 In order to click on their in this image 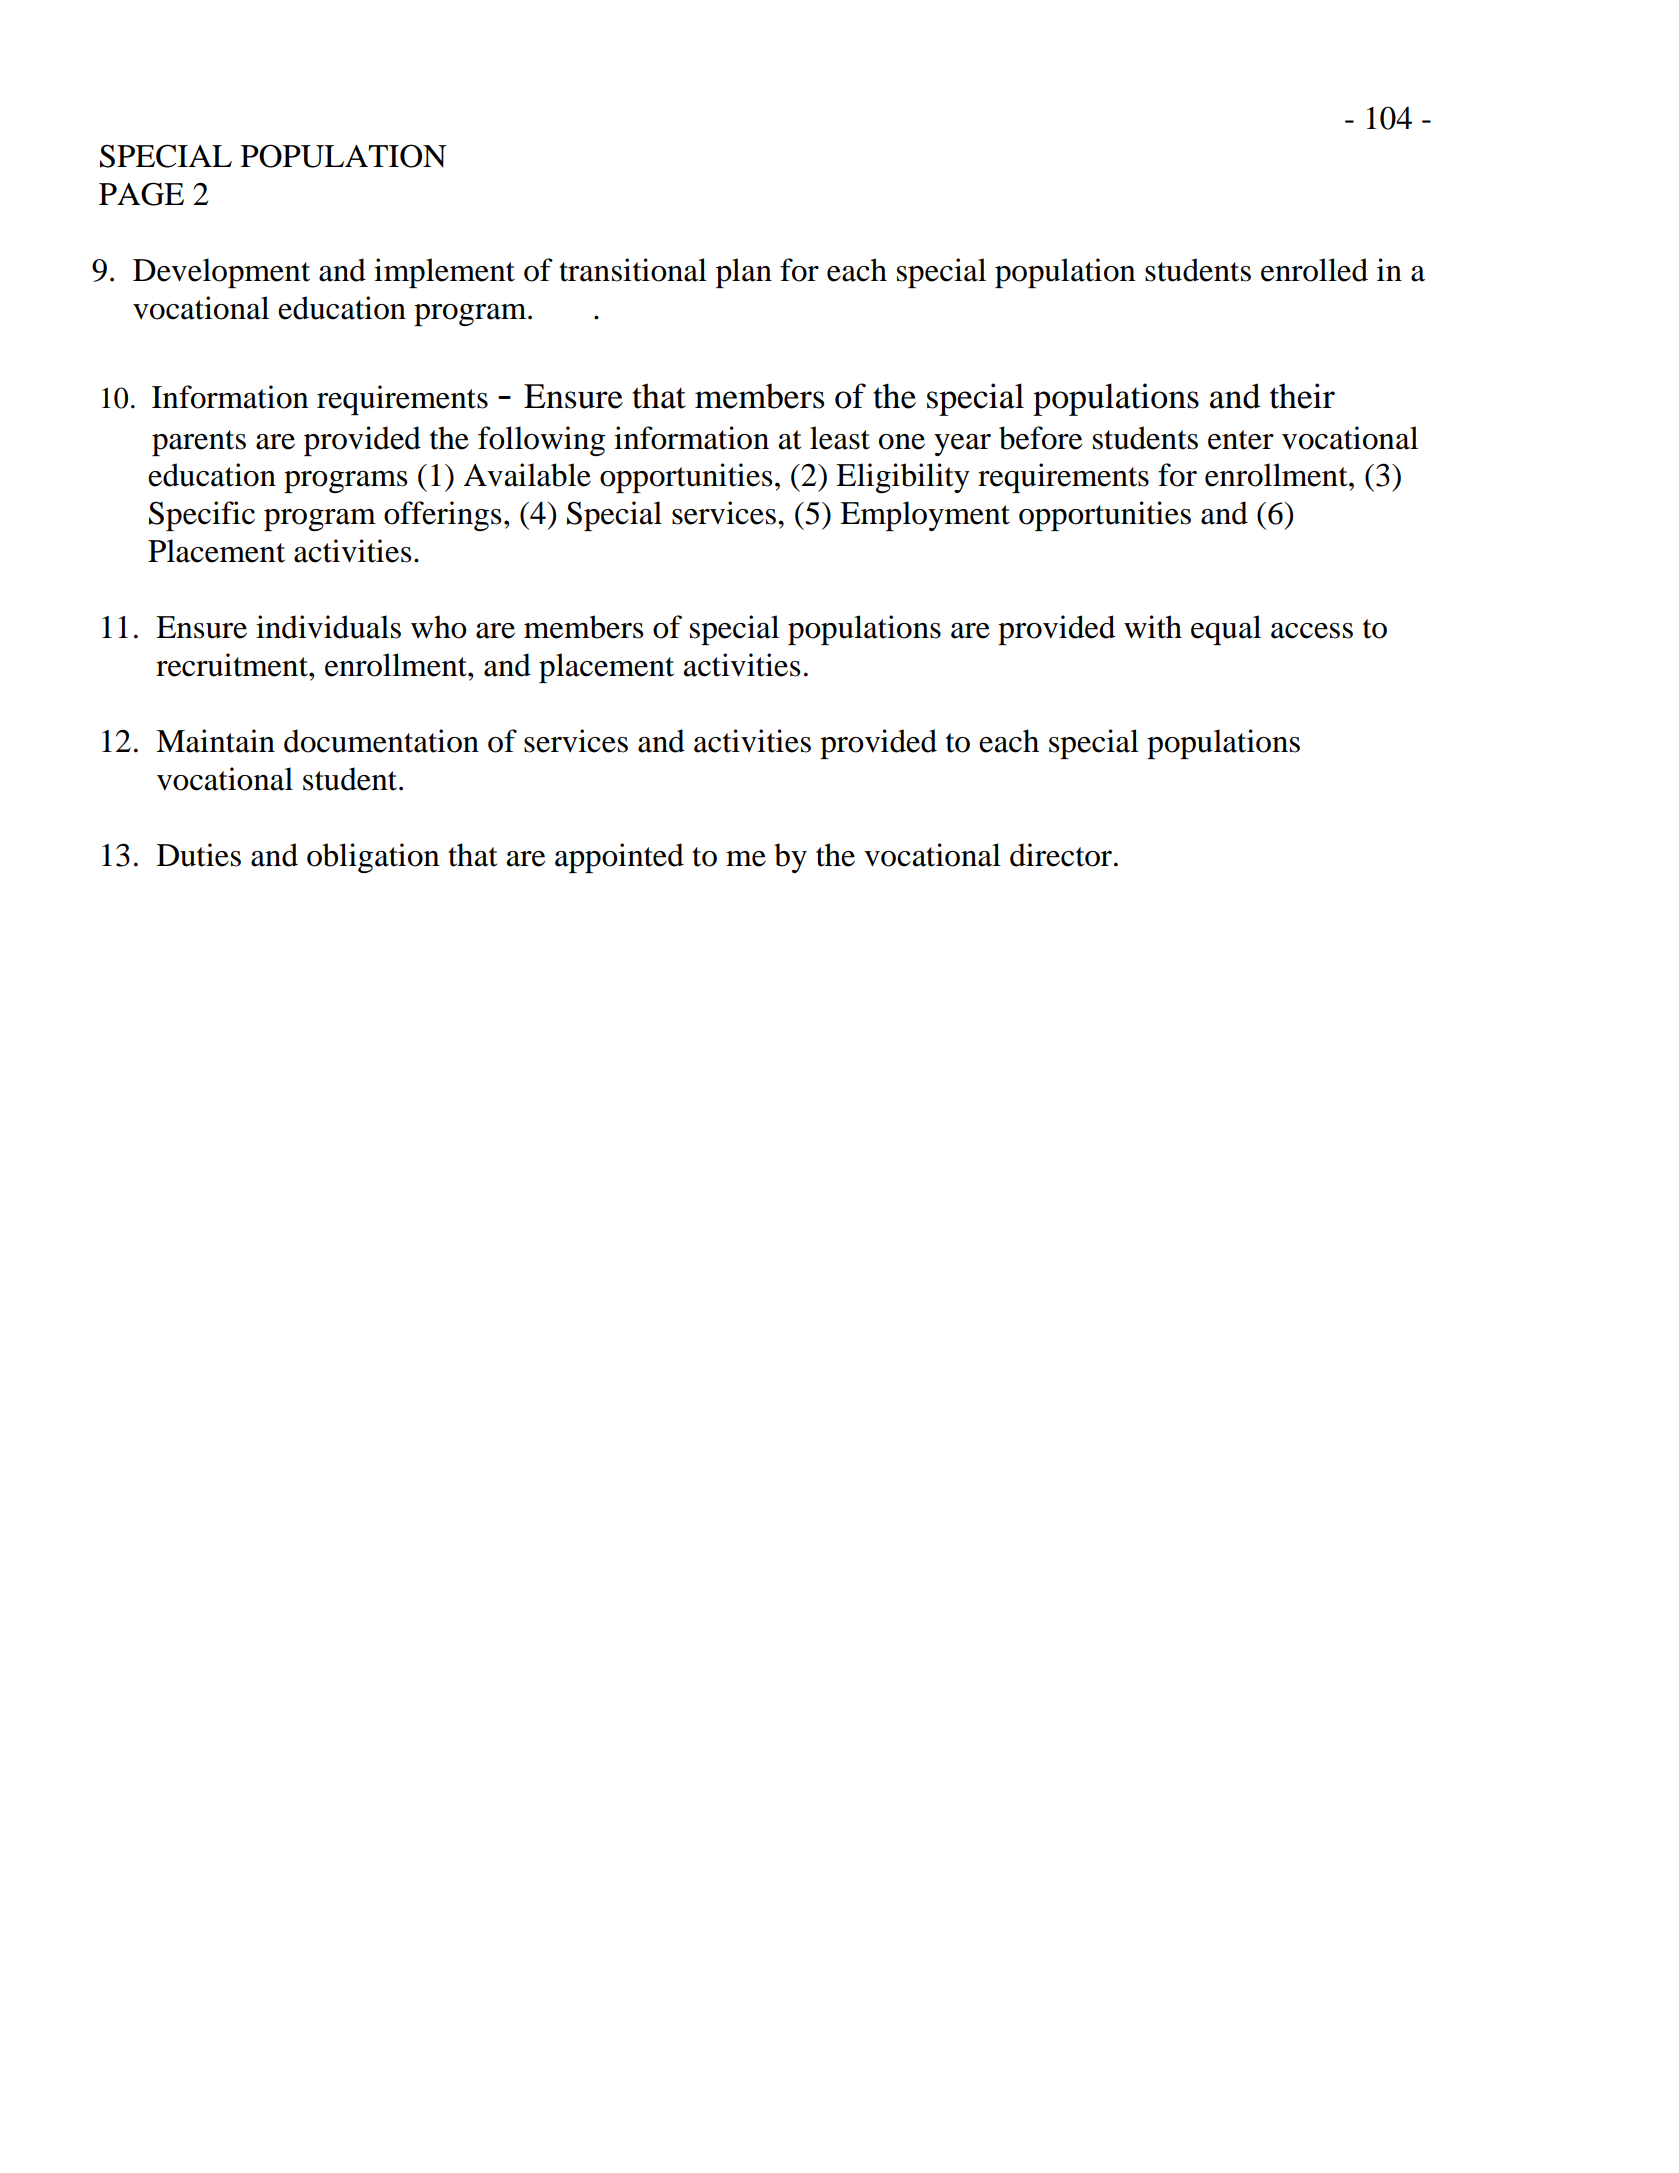, I will do `click(1302, 396)`.
